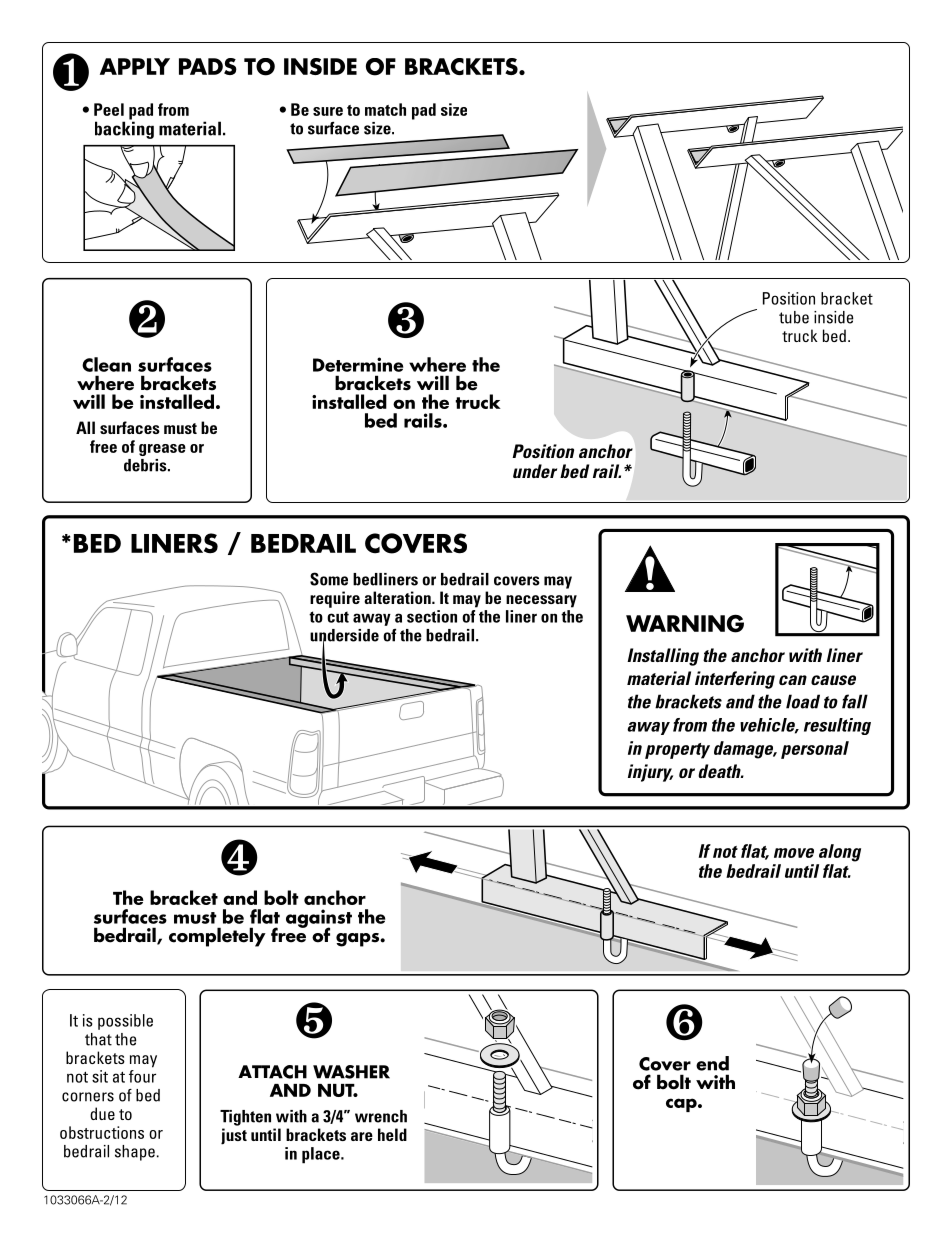 The height and width of the screenshot is (1233, 952). I want to click on against, so click(319, 919).
